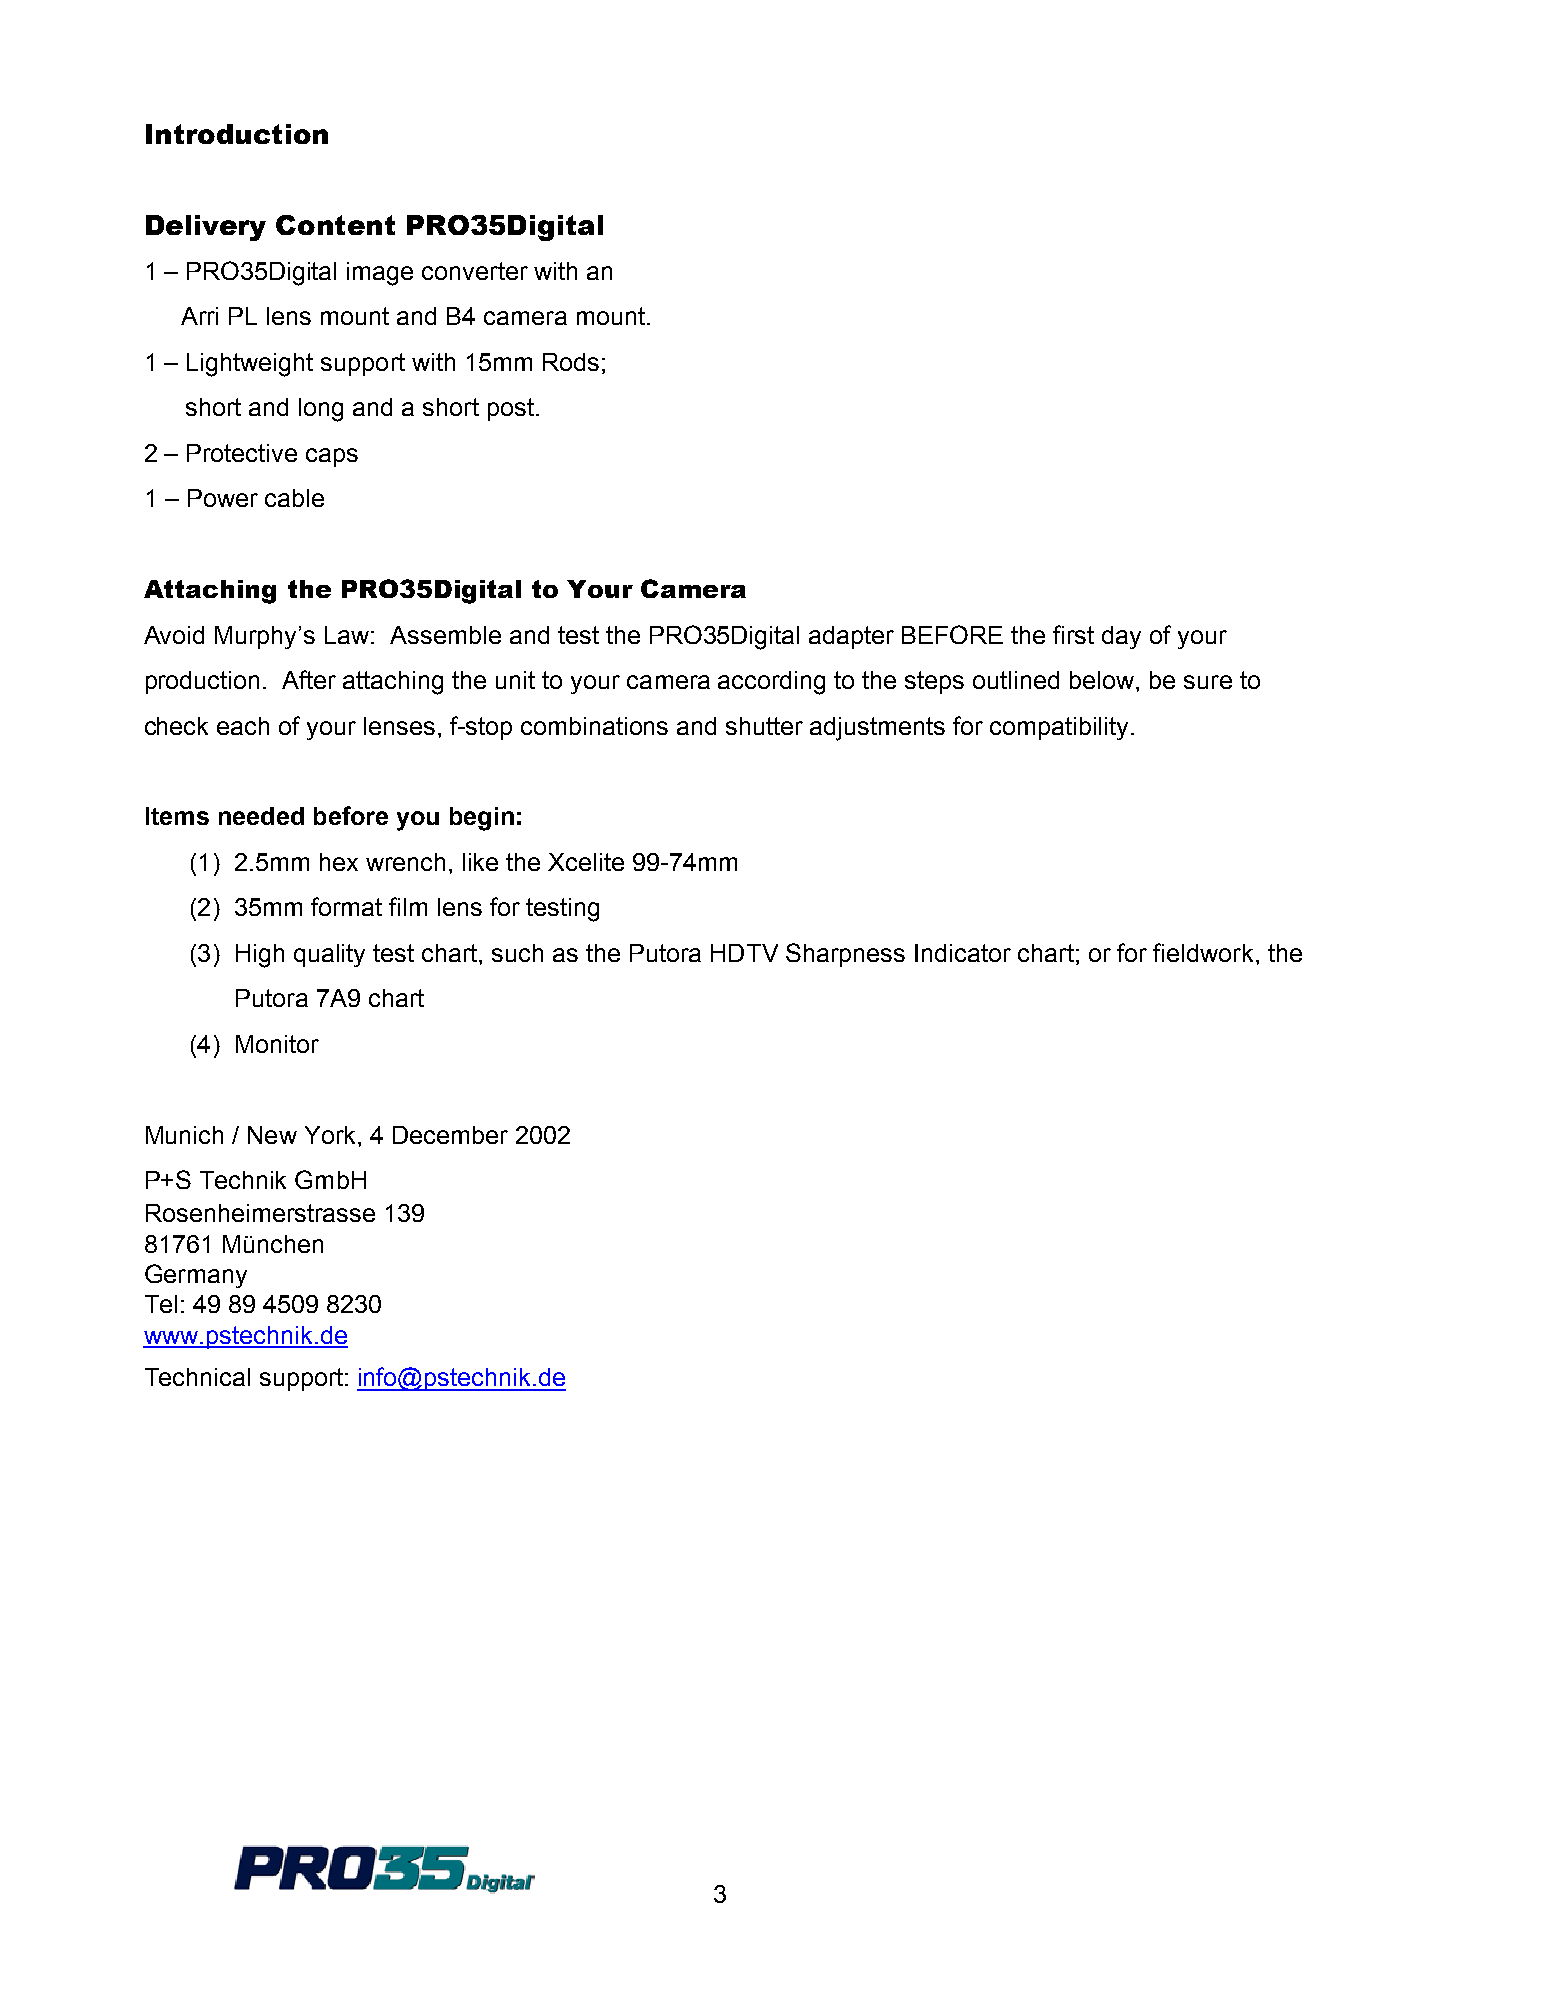  I want to click on December, so click(450, 1135).
